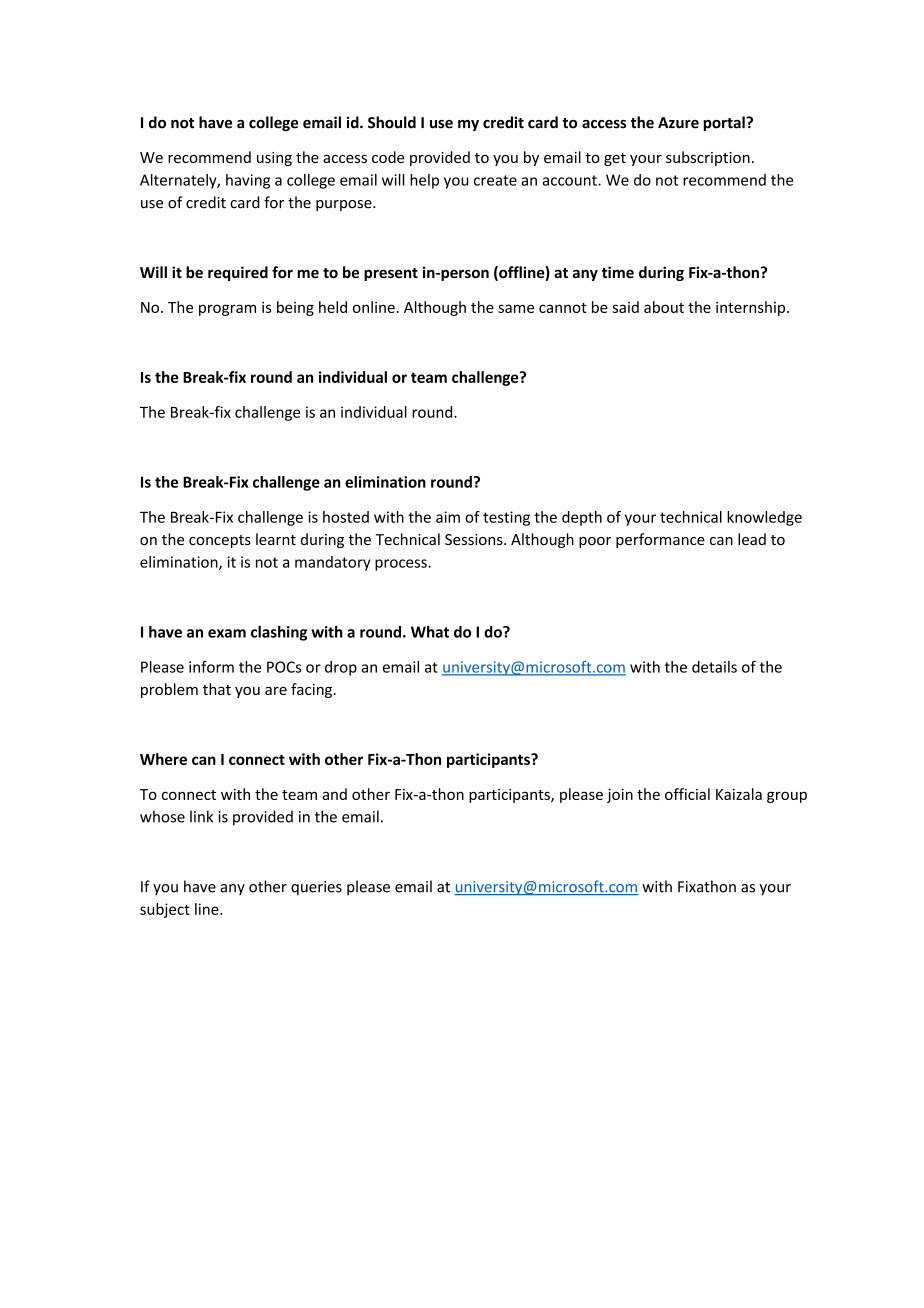 This screenshot has width=924, height=1308. I want to click on official, so click(687, 794).
